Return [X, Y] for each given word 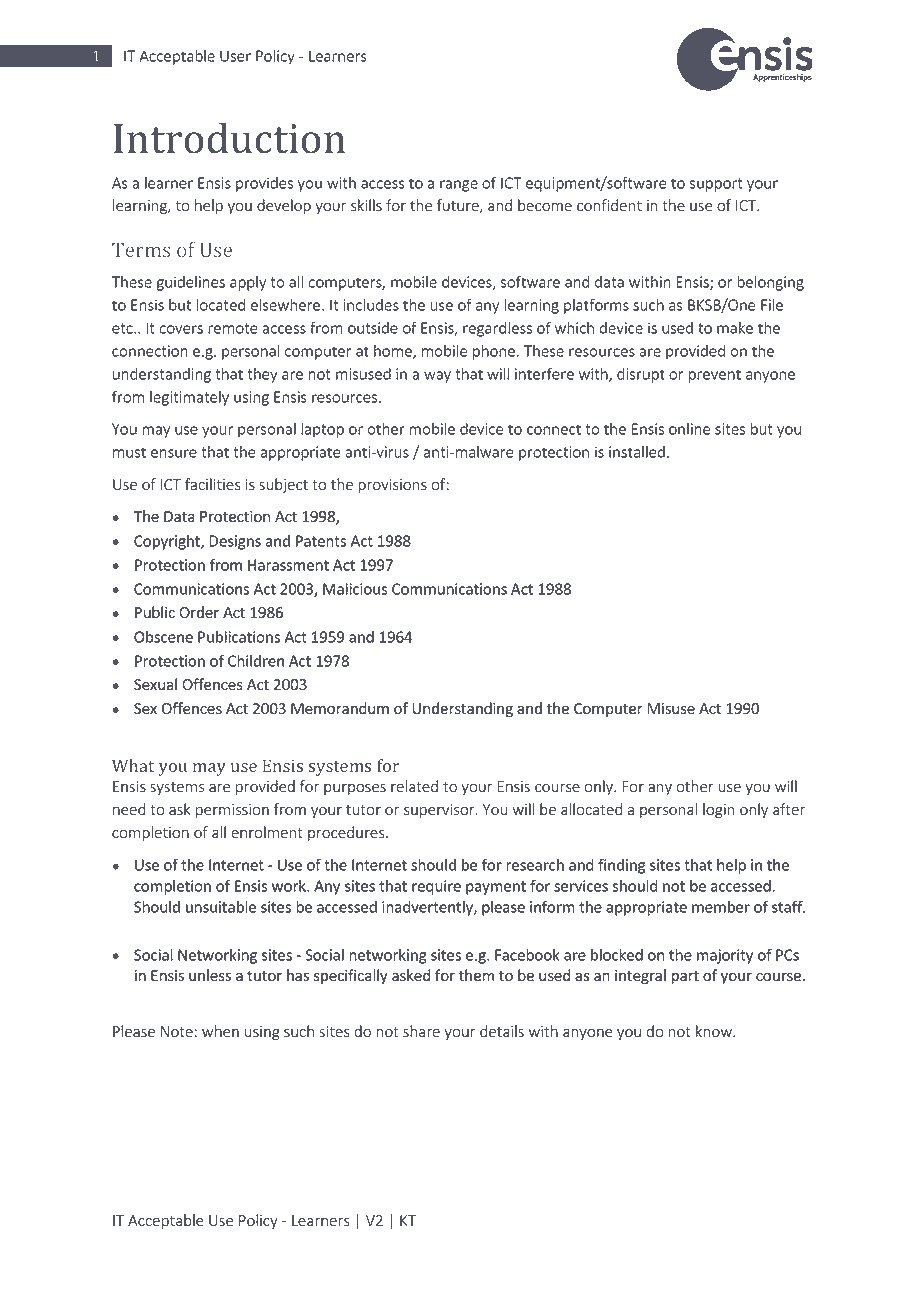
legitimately [189, 398]
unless [210, 975]
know [715, 1031]
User [235, 56]
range [459, 186]
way [437, 377]
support [716, 185]
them [476, 975]
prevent [715, 376]
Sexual [155, 684]
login [719, 810]
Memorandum [340, 708]
